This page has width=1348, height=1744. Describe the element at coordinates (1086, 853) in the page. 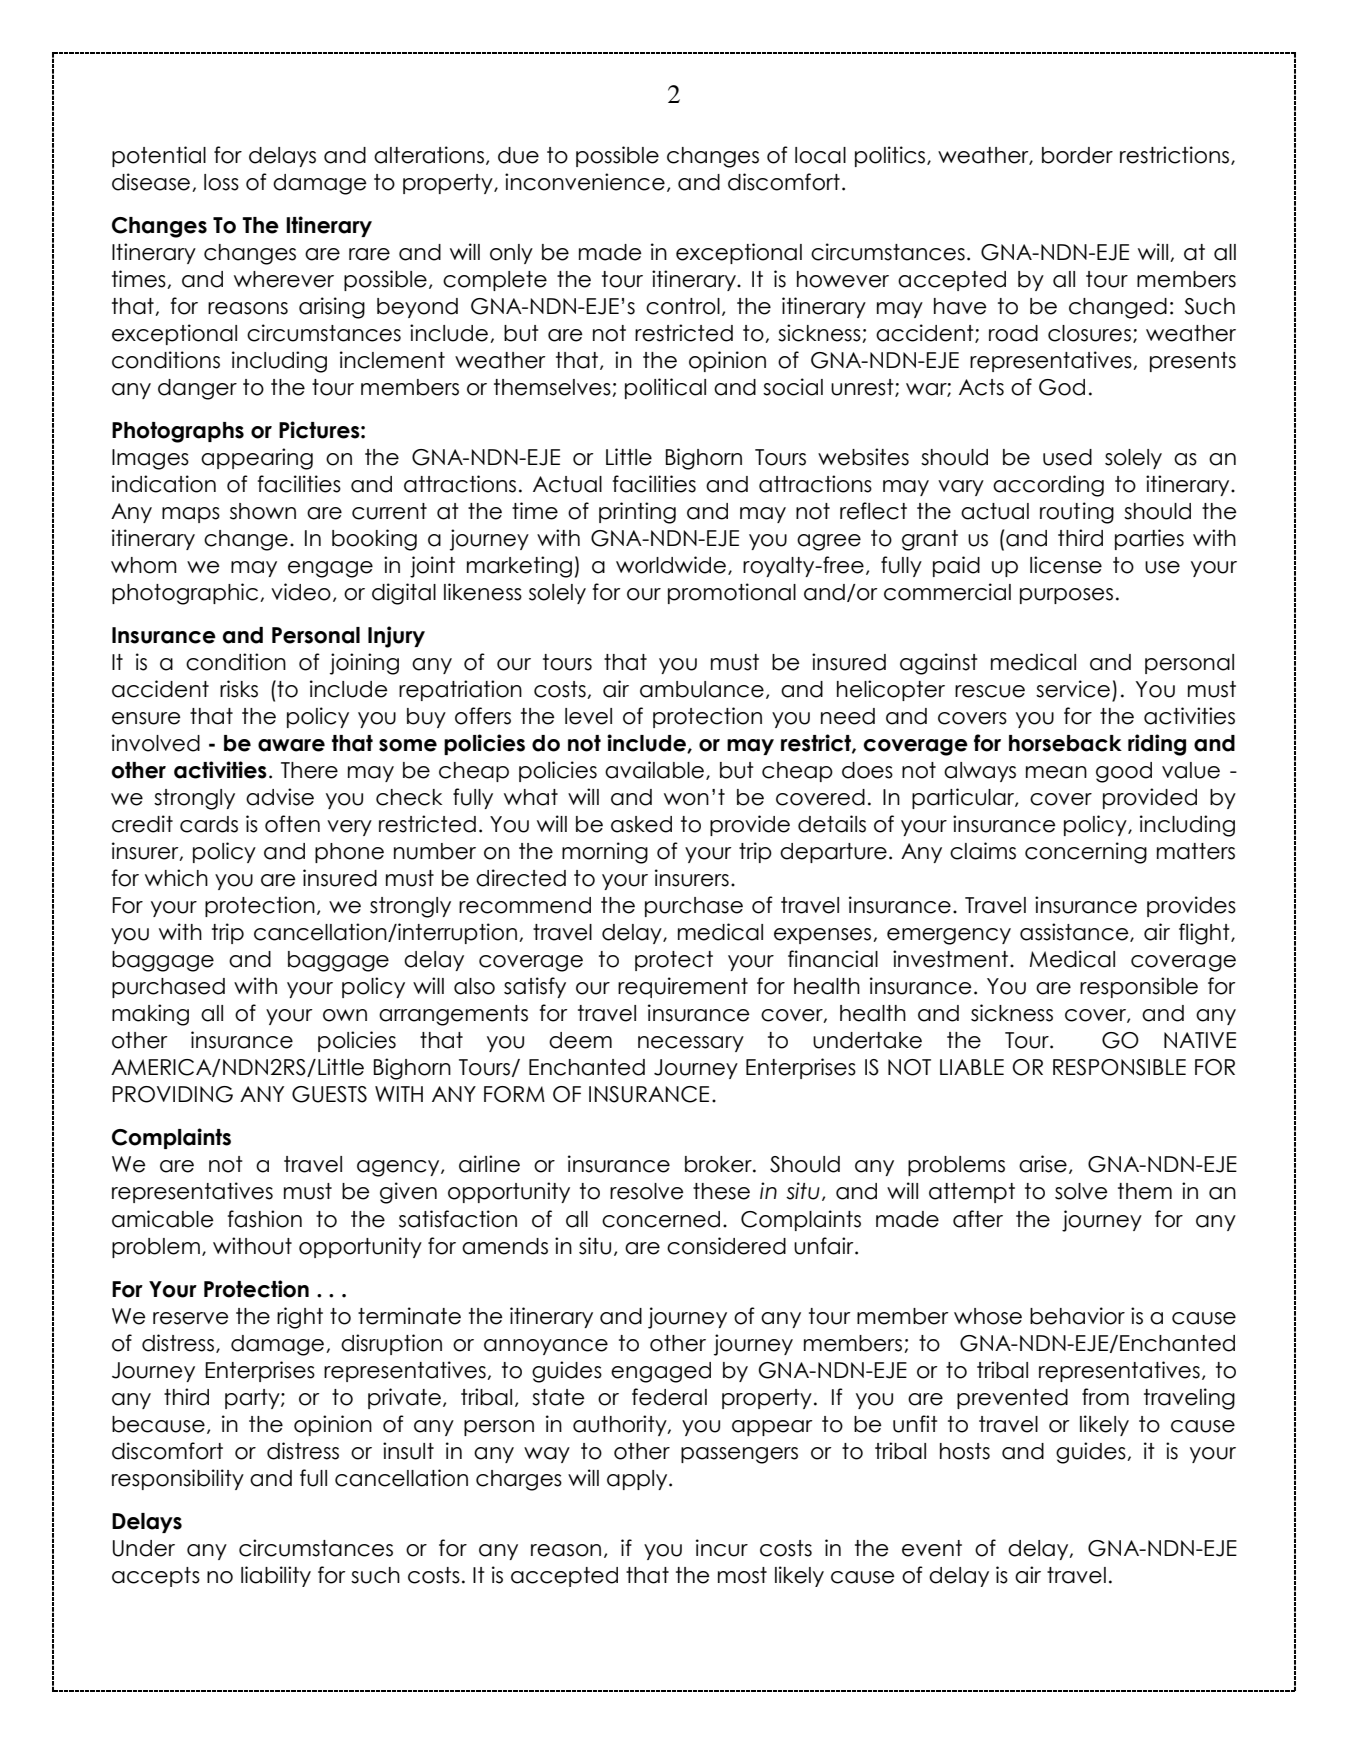

I see `concerning` at that location.
